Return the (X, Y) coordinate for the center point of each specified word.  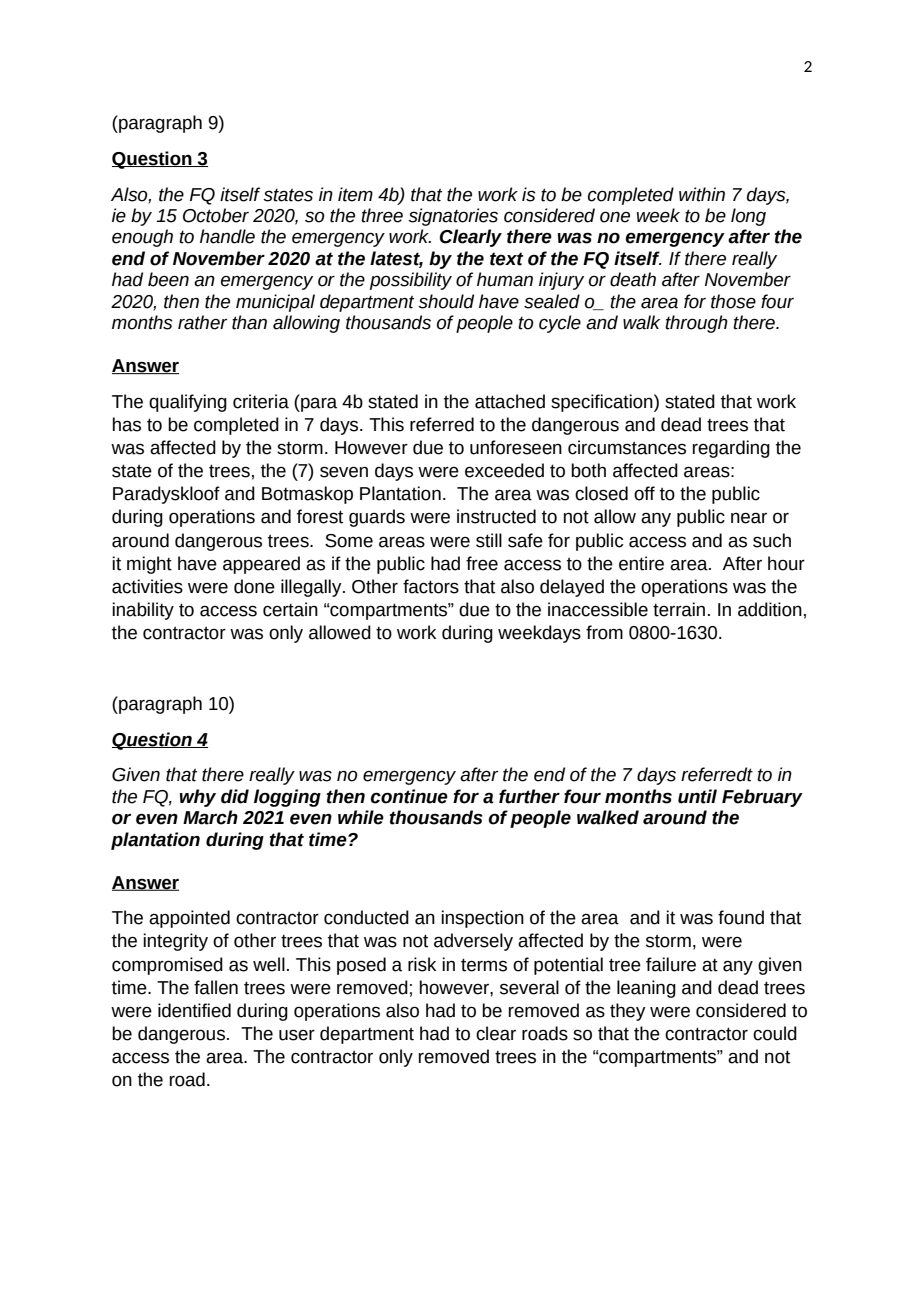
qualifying (188, 403)
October (216, 215)
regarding (731, 449)
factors (431, 586)
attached (510, 401)
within (702, 194)
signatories (453, 217)
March (210, 817)
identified (194, 1010)
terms (484, 965)
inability (143, 611)
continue (409, 796)
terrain (679, 609)
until (697, 796)
